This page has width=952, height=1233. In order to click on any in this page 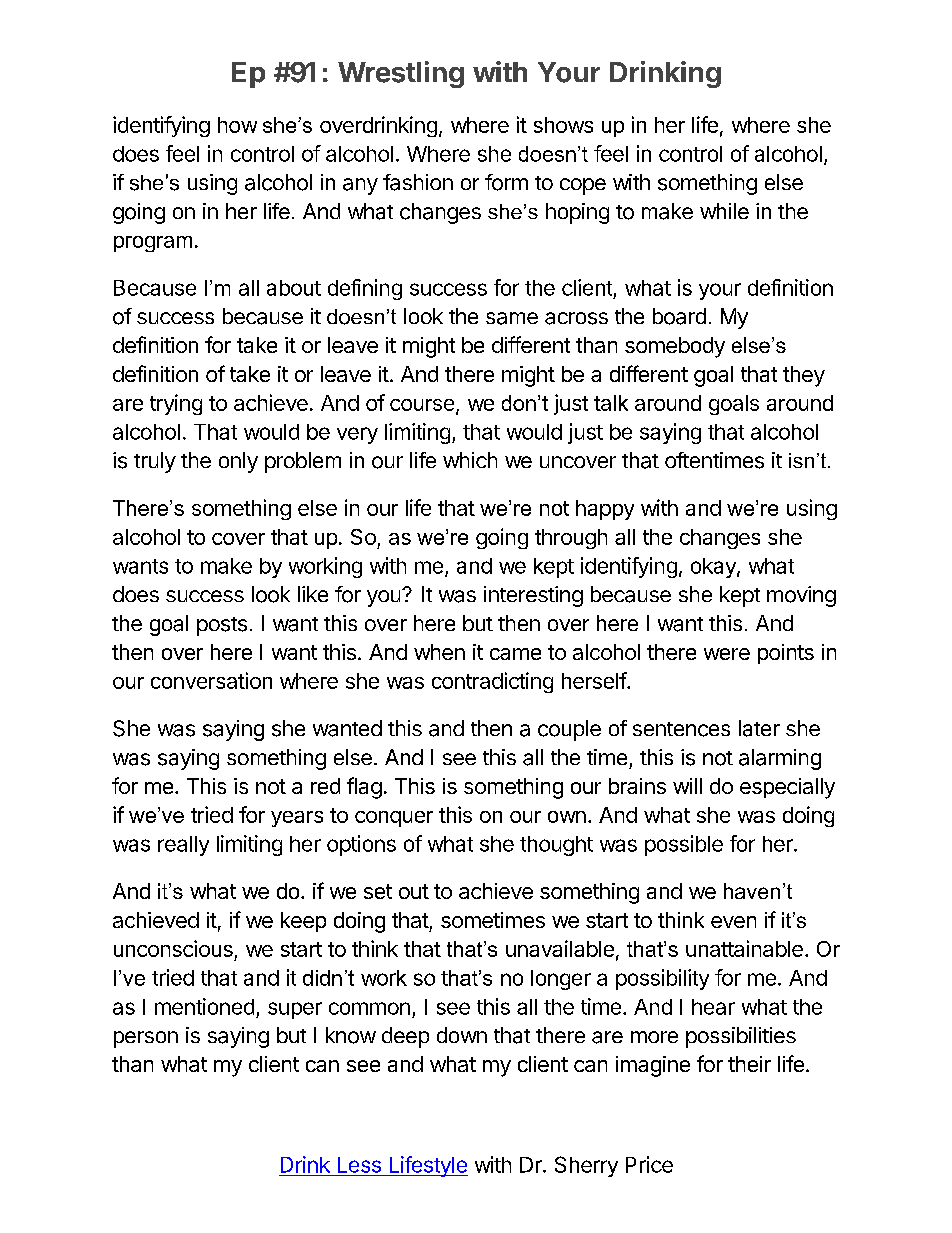, I will do `click(360, 186)`.
